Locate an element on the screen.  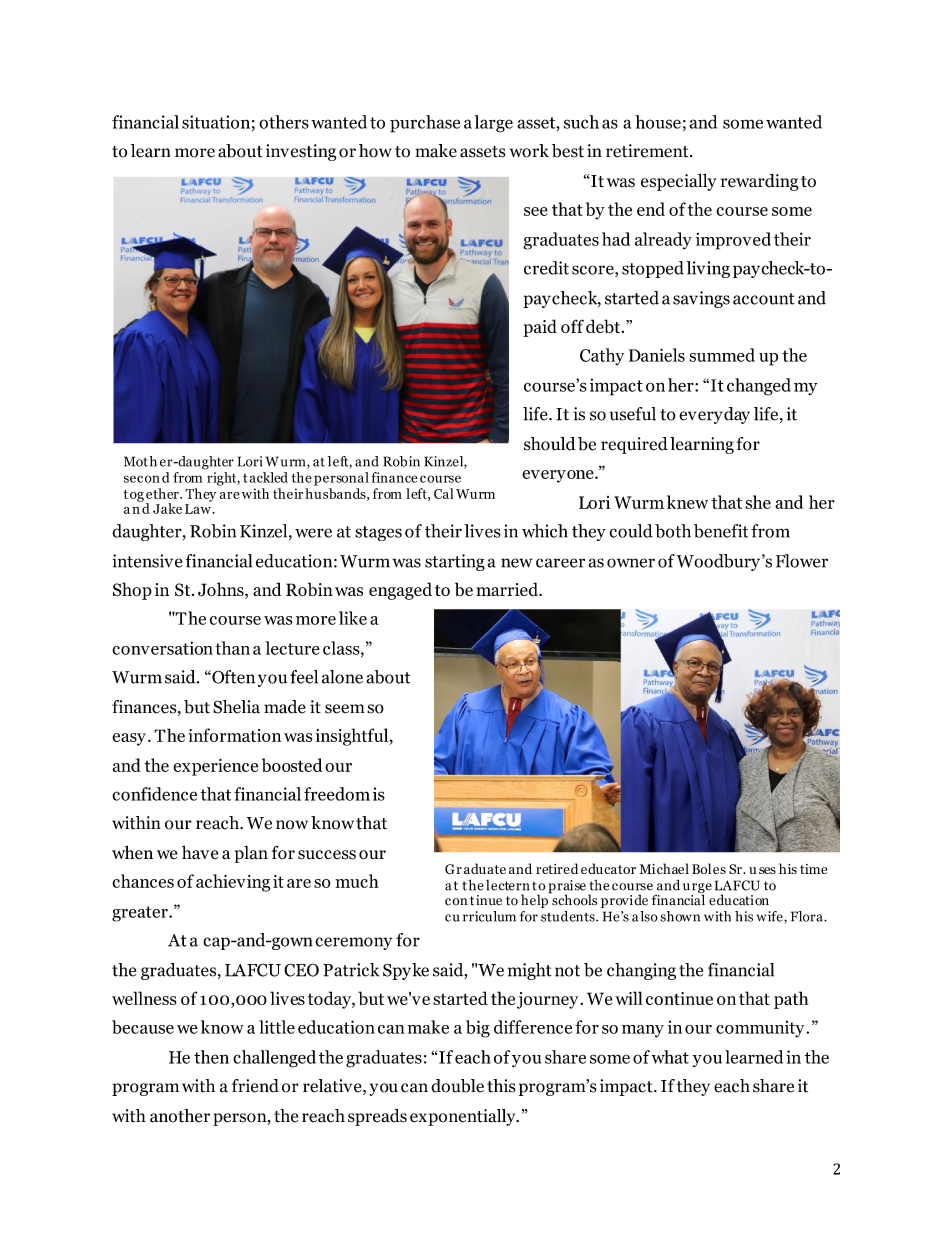
Shelia is located at coordinates (236, 707).
